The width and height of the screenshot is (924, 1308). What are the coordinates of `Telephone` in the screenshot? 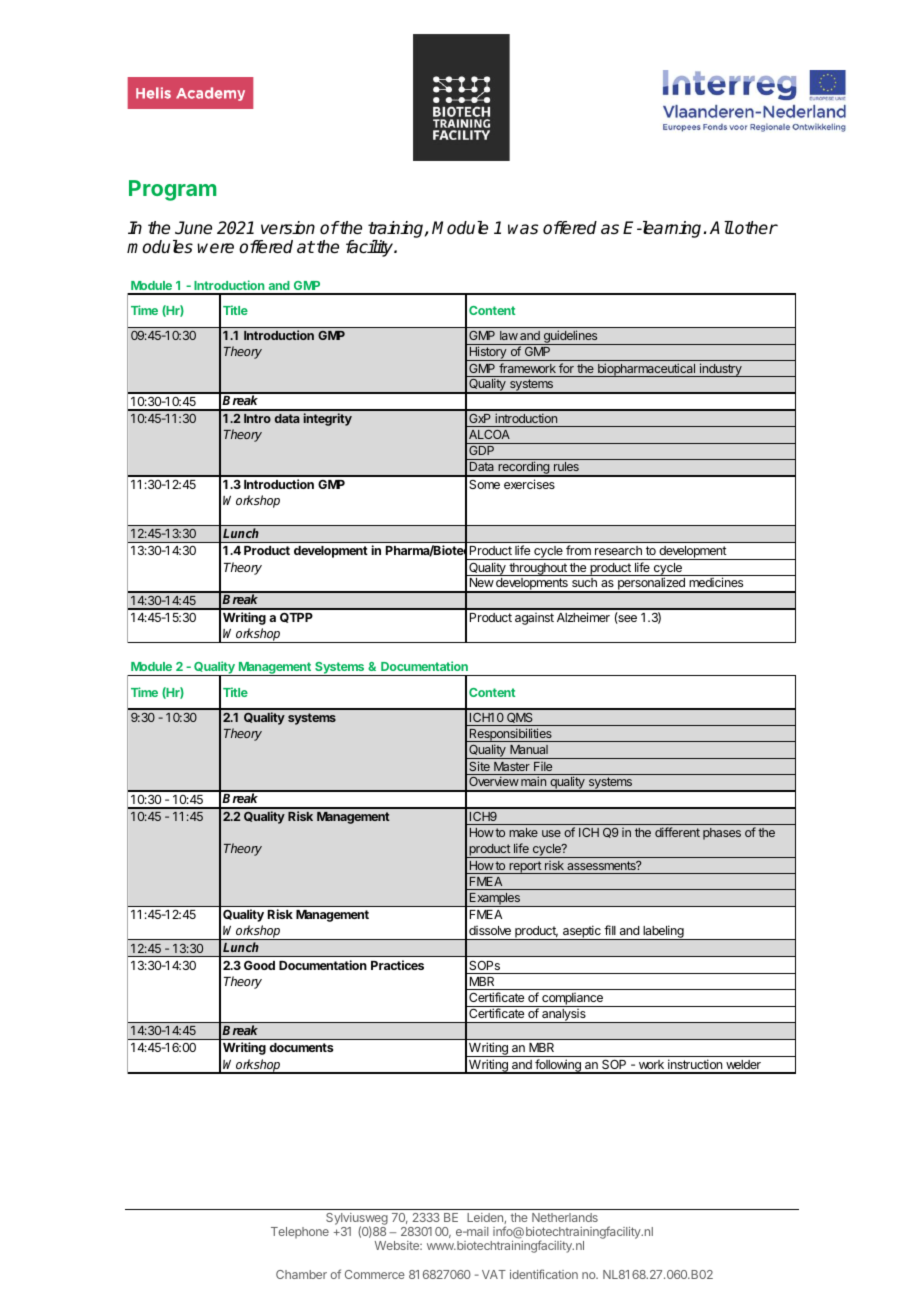 It's located at (300, 1233).
